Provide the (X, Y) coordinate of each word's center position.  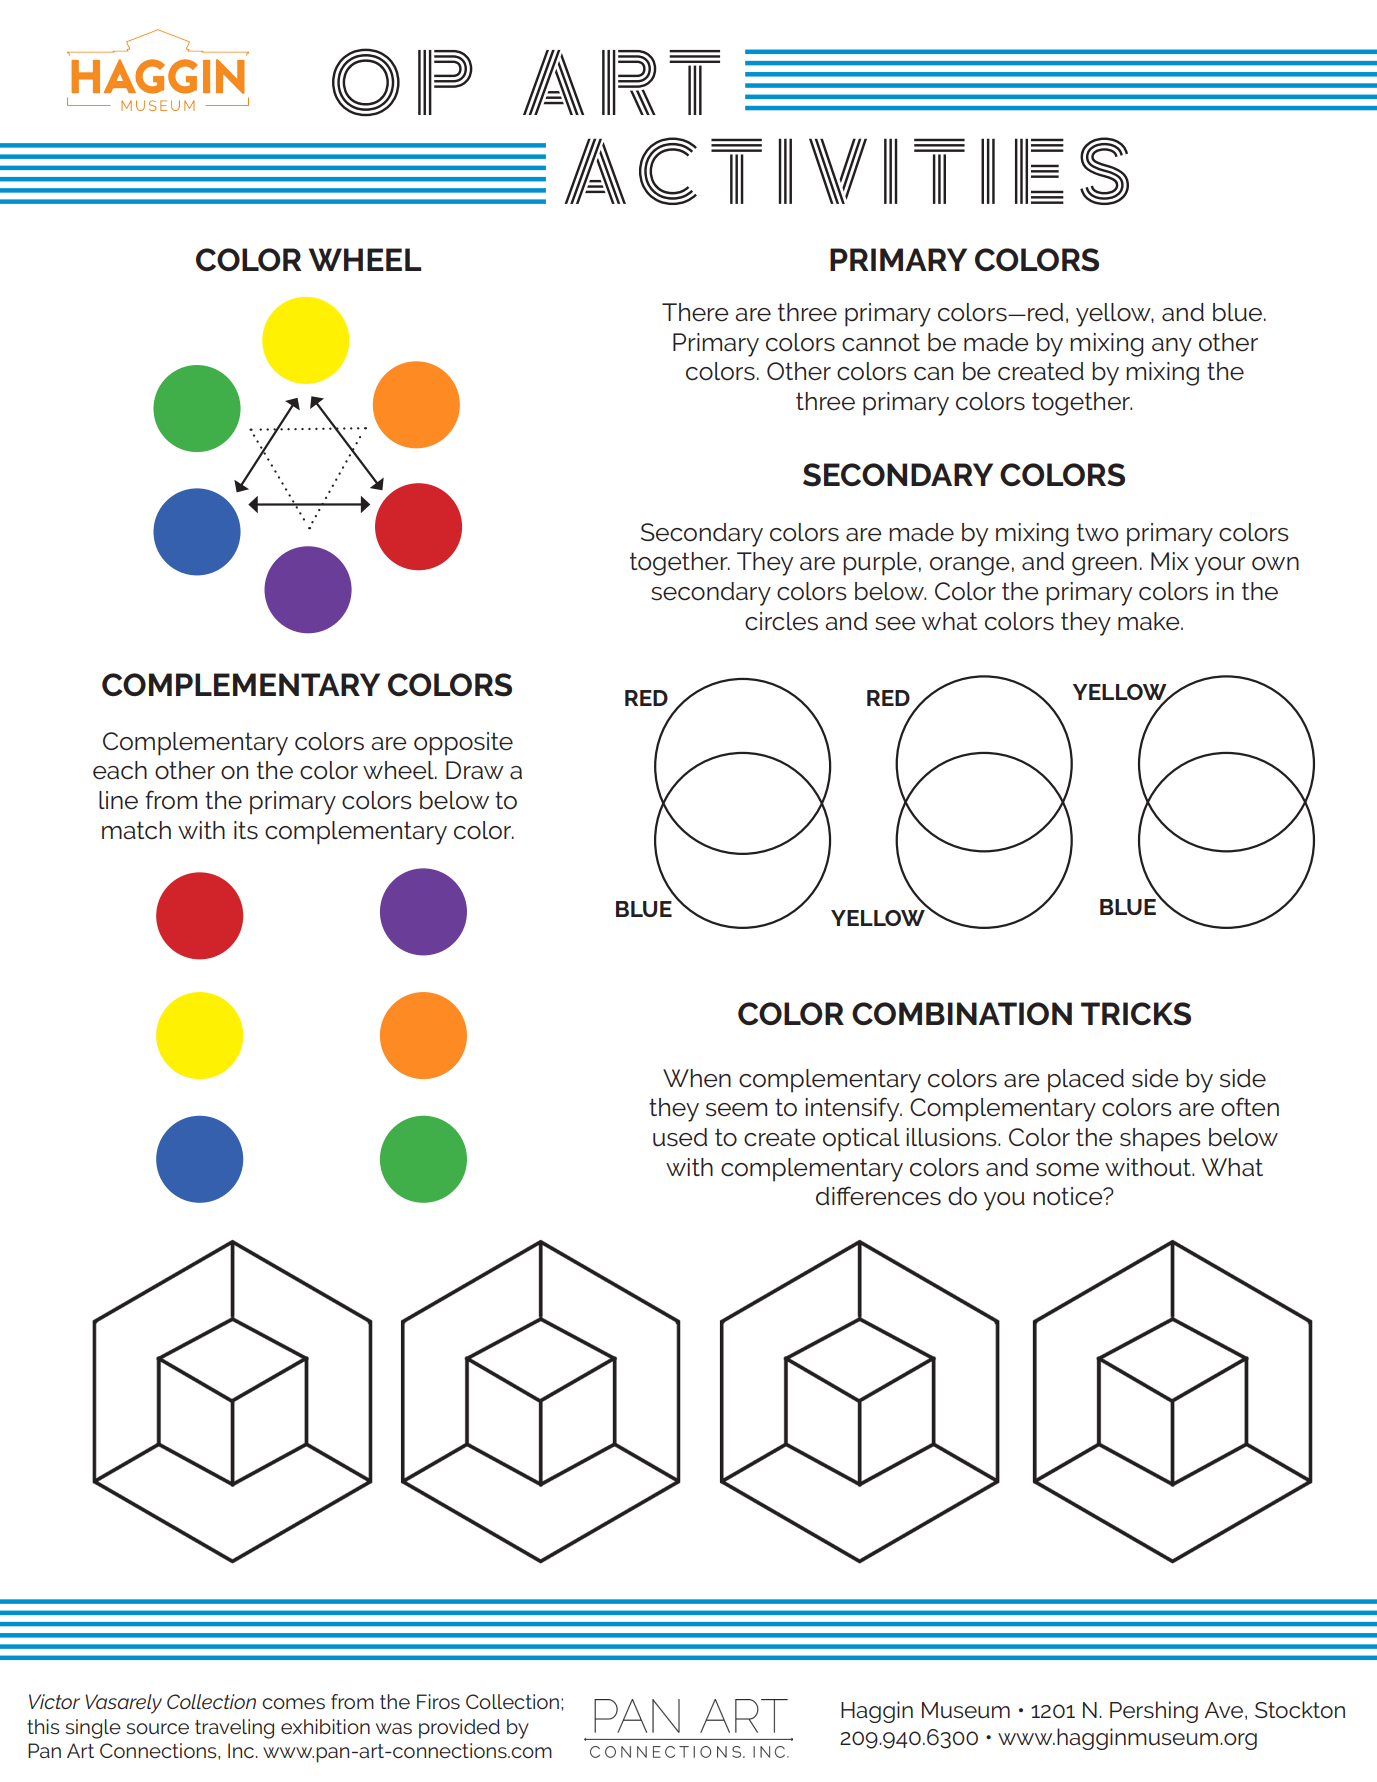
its (246, 830)
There (695, 312)
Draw (475, 770)
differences (878, 1196)
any (1172, 347)
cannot (881, 342)
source (157, 1728)
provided (459, 1729)
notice (1069, 1196)
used (680, 1137)
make (1150, 621)
